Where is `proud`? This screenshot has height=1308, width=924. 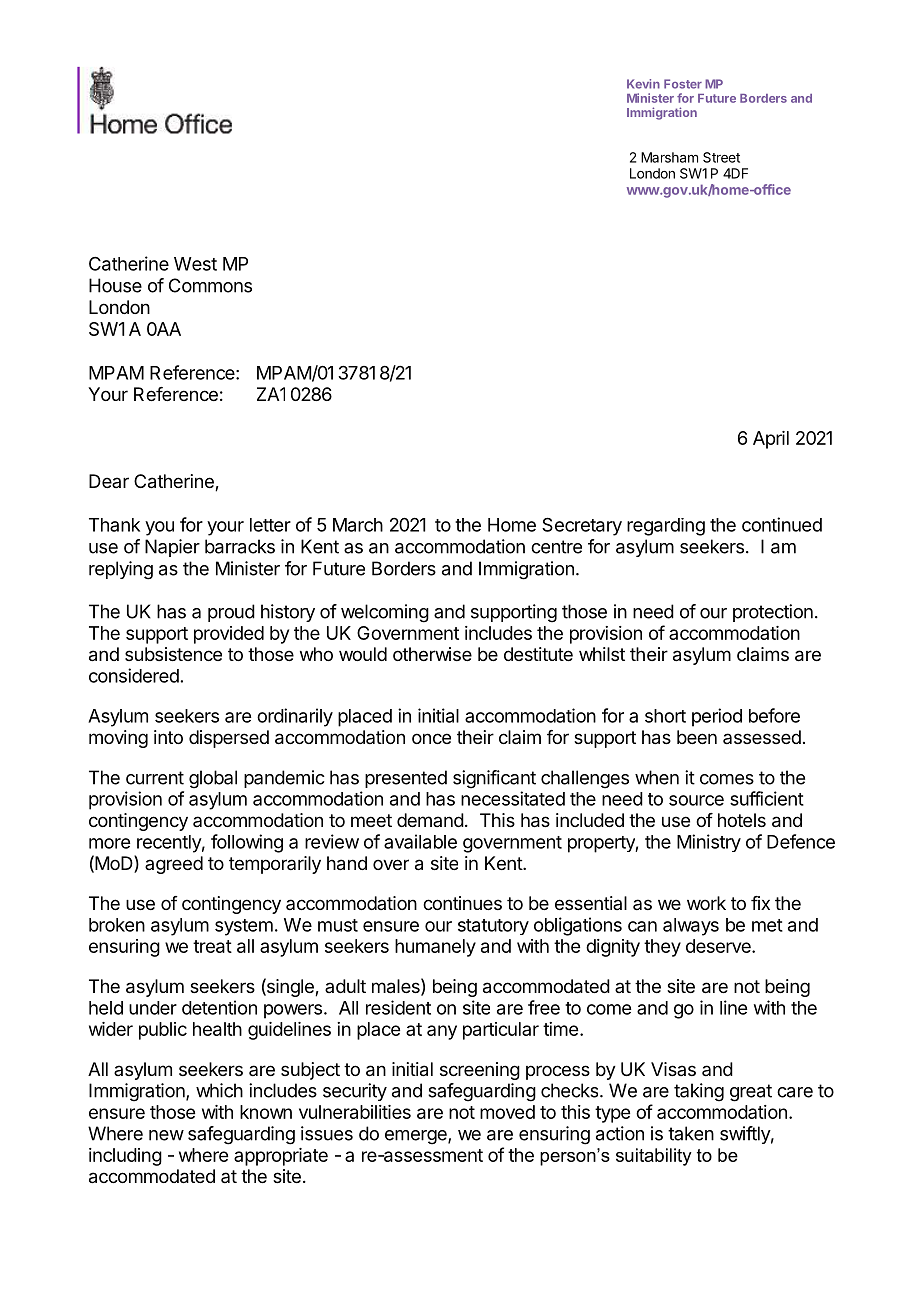 proud is located at coordinates (231, 613).
